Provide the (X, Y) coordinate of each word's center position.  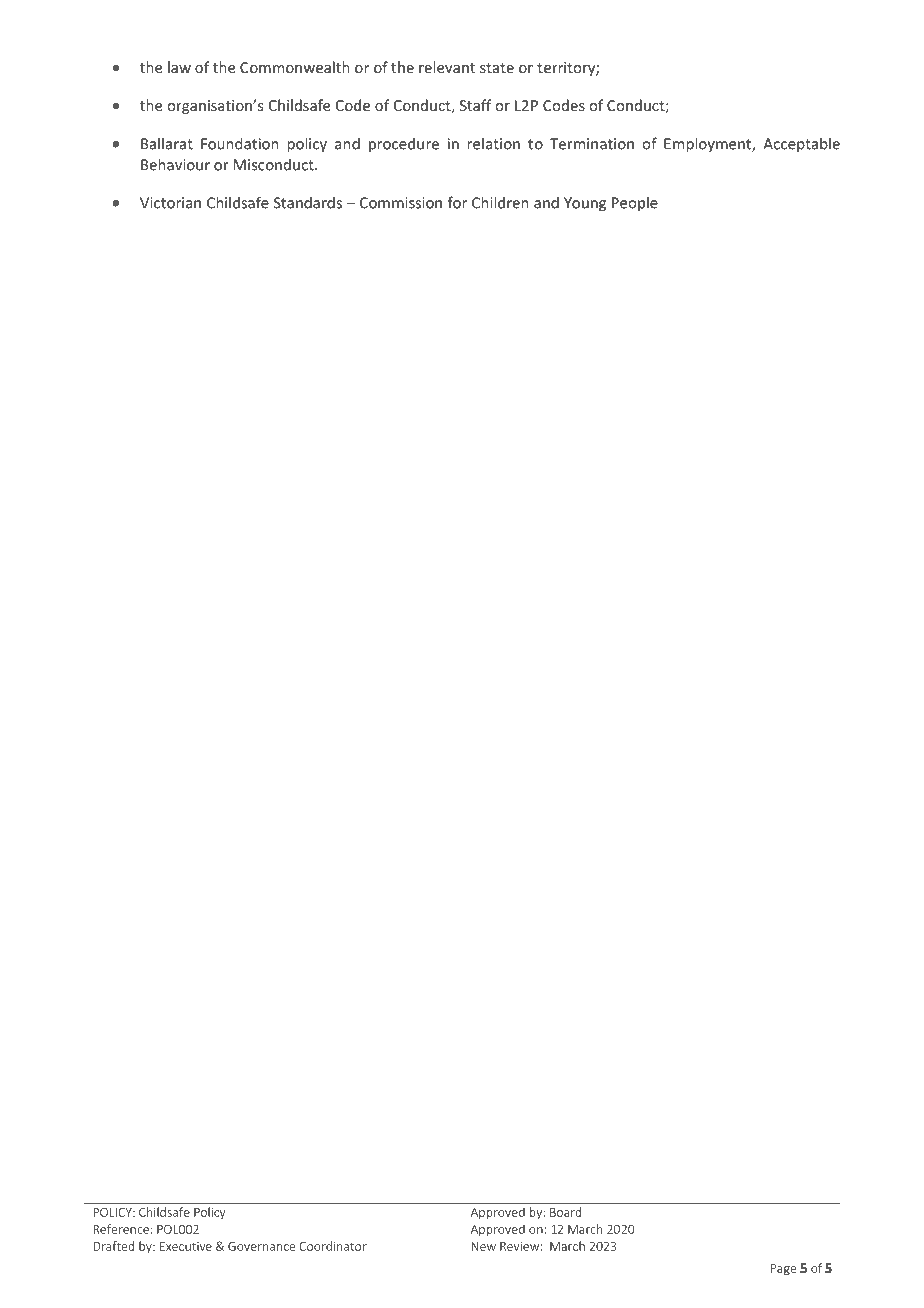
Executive (186, 1246)
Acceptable (801, 145)
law (179, 67)
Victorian (170, 203)
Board (565, 1212)
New (483, 1246)
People (635, 203)
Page (783, 1270)
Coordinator (333, 1246)
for (457, 202)
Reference (121, 1229)
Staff (476, 105)
